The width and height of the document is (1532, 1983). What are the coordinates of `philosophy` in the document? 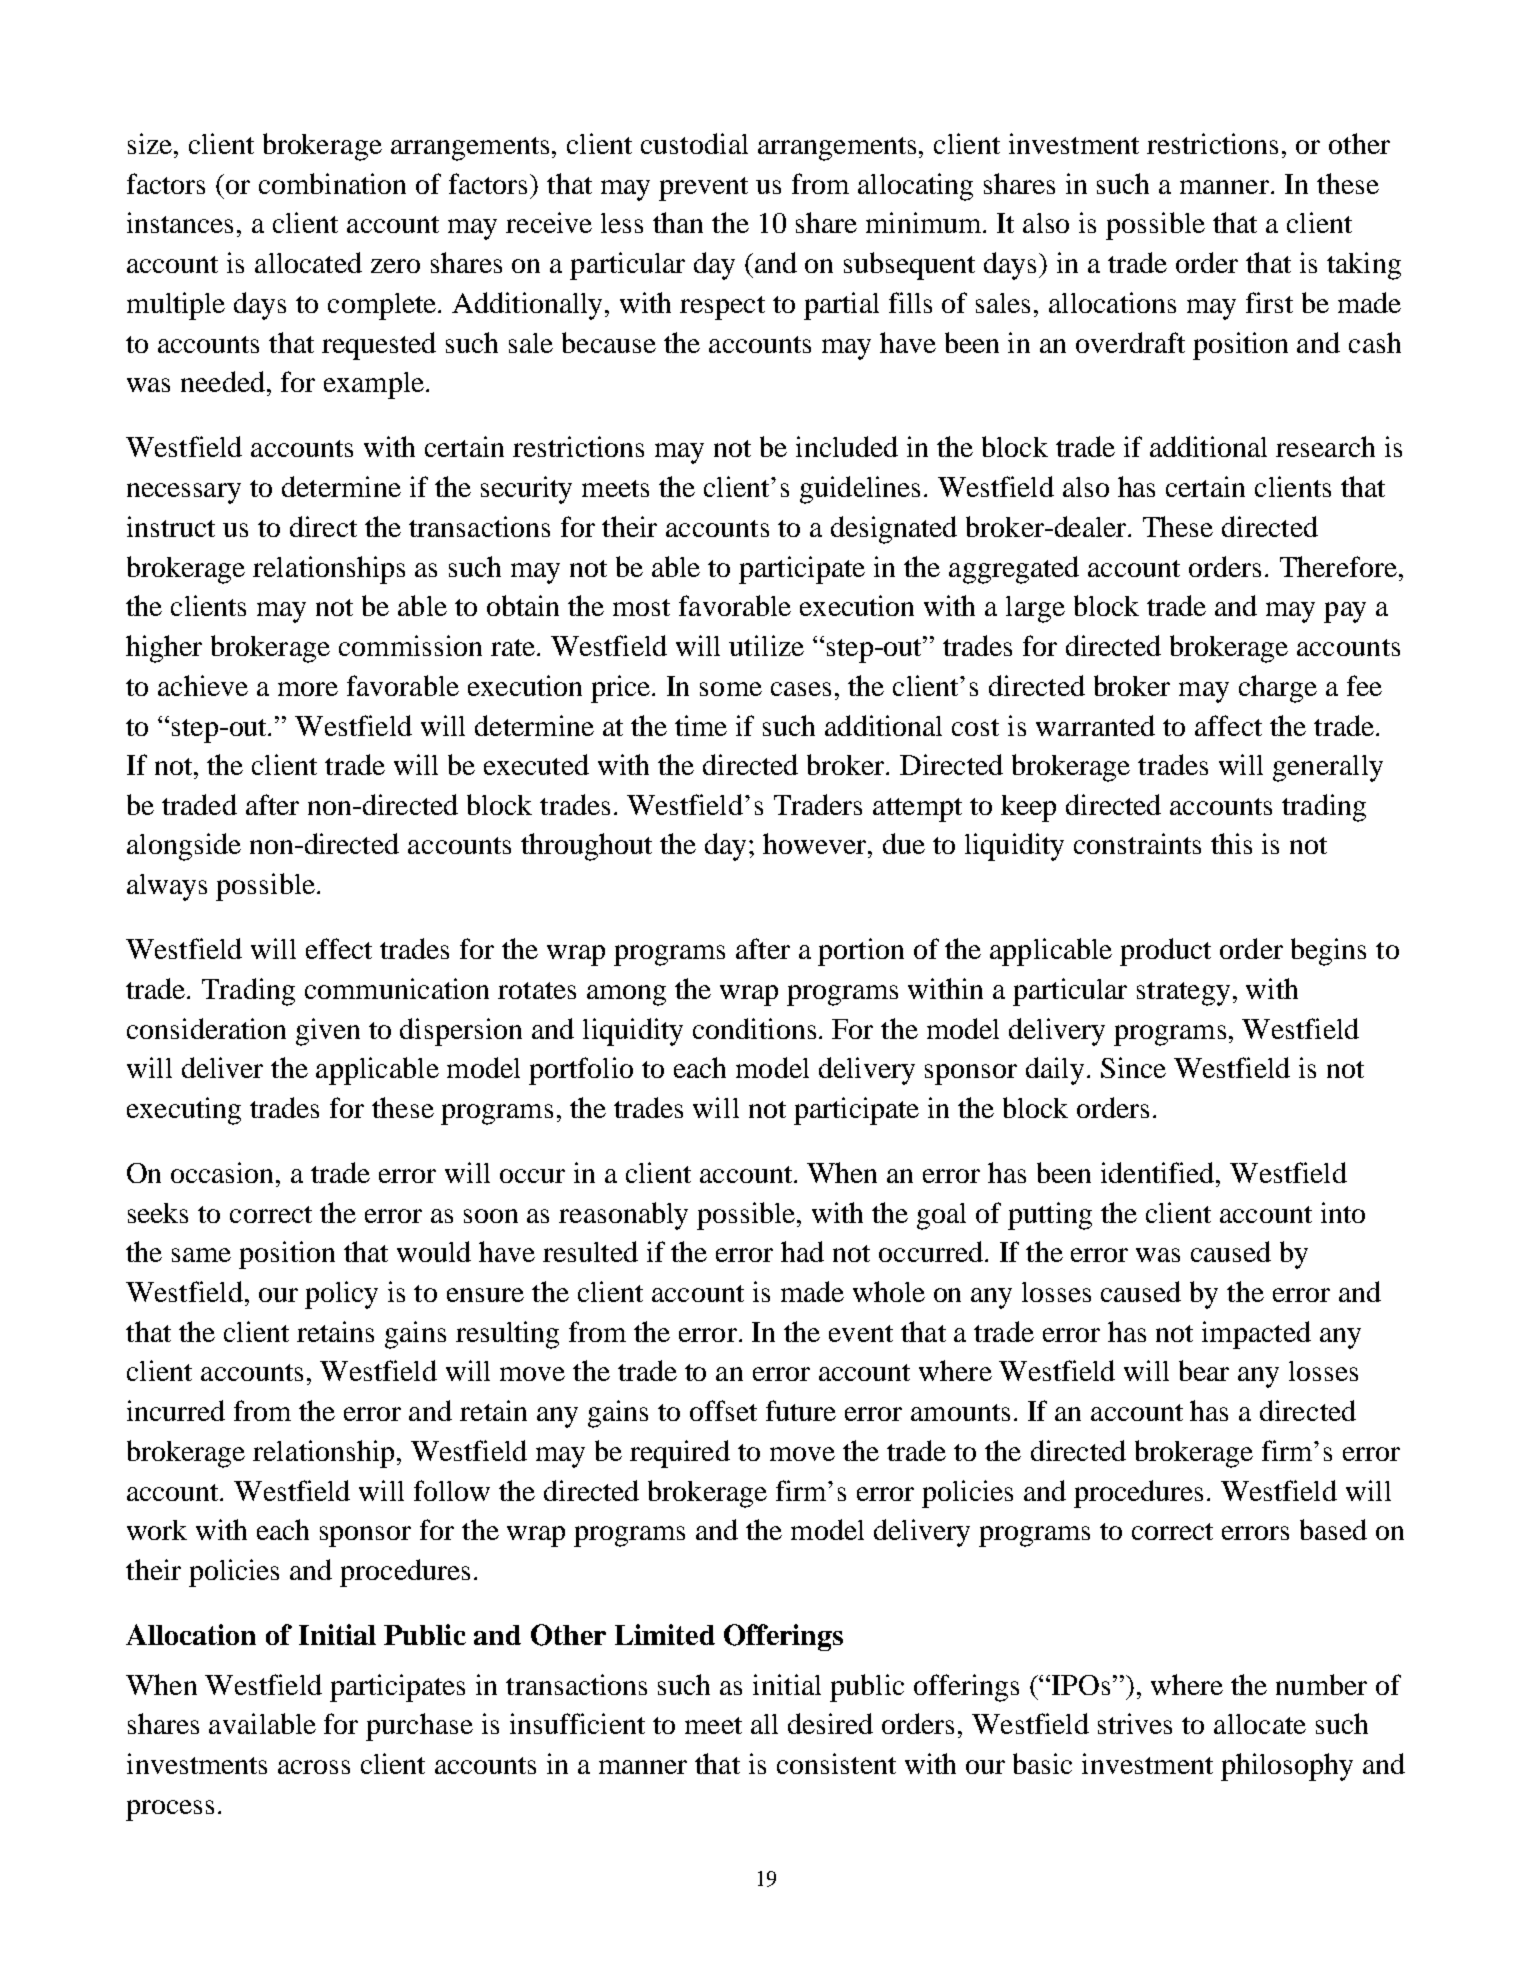 It's located at (1287, 1767).
